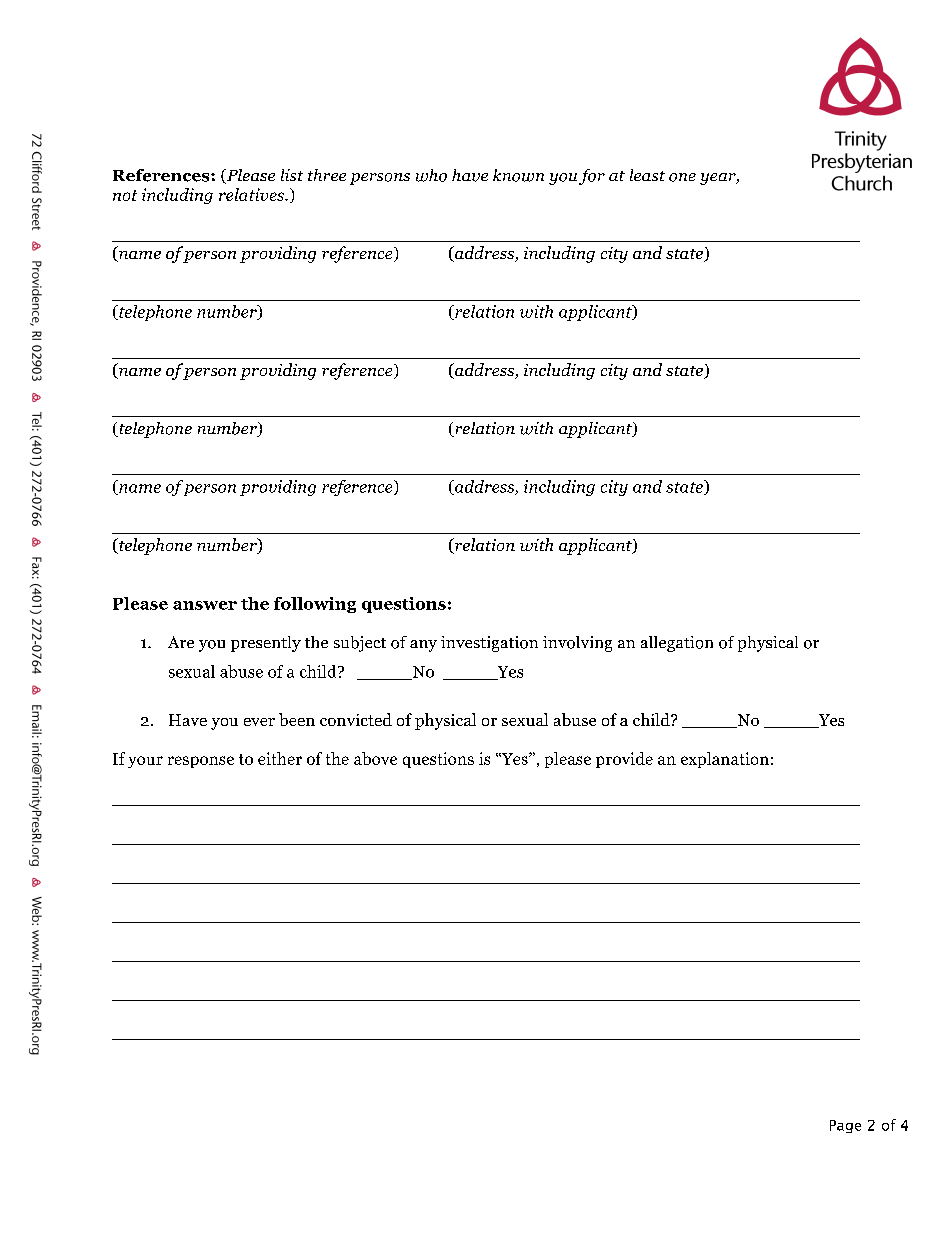  What do you see at coordinates (677, 644) in the screenshot?
I see `allegation` at bounding box center [677, 644].
